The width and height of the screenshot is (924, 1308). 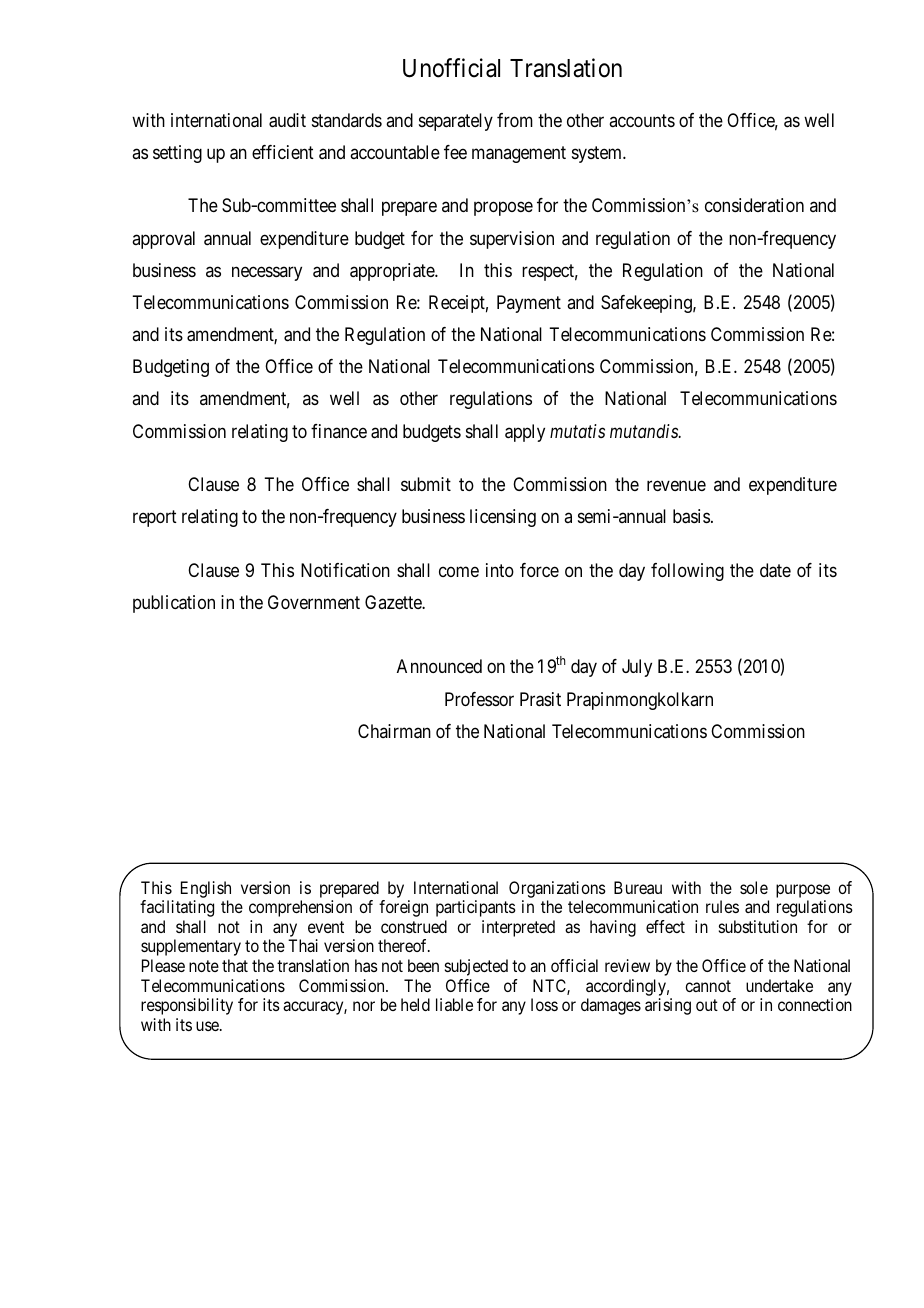 What do you see at coordinates (174, 604) in the screenshot?
I see `publication` at bounding box center [174, 604].
